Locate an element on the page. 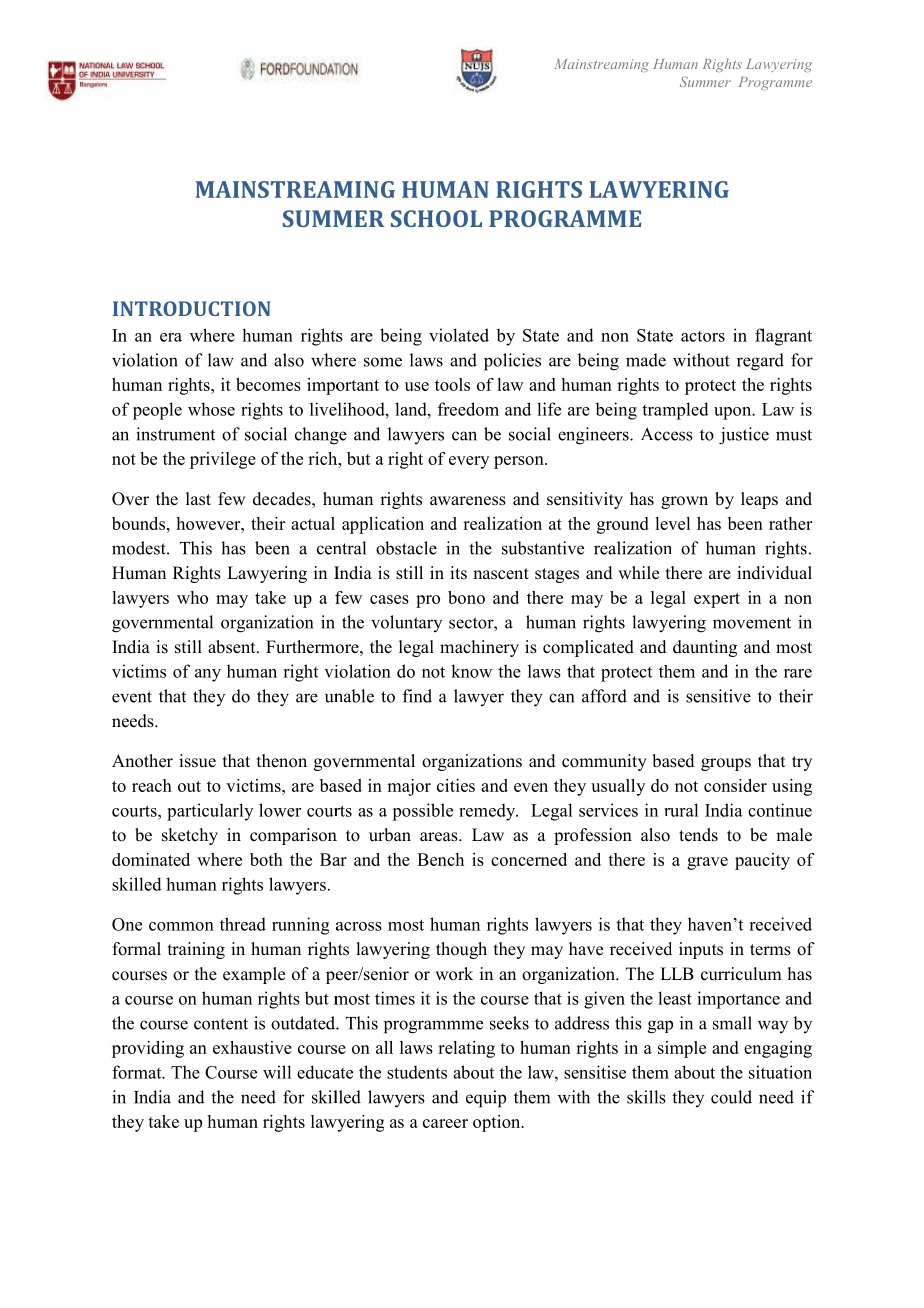  issue is located at coordinates (197, 761).
